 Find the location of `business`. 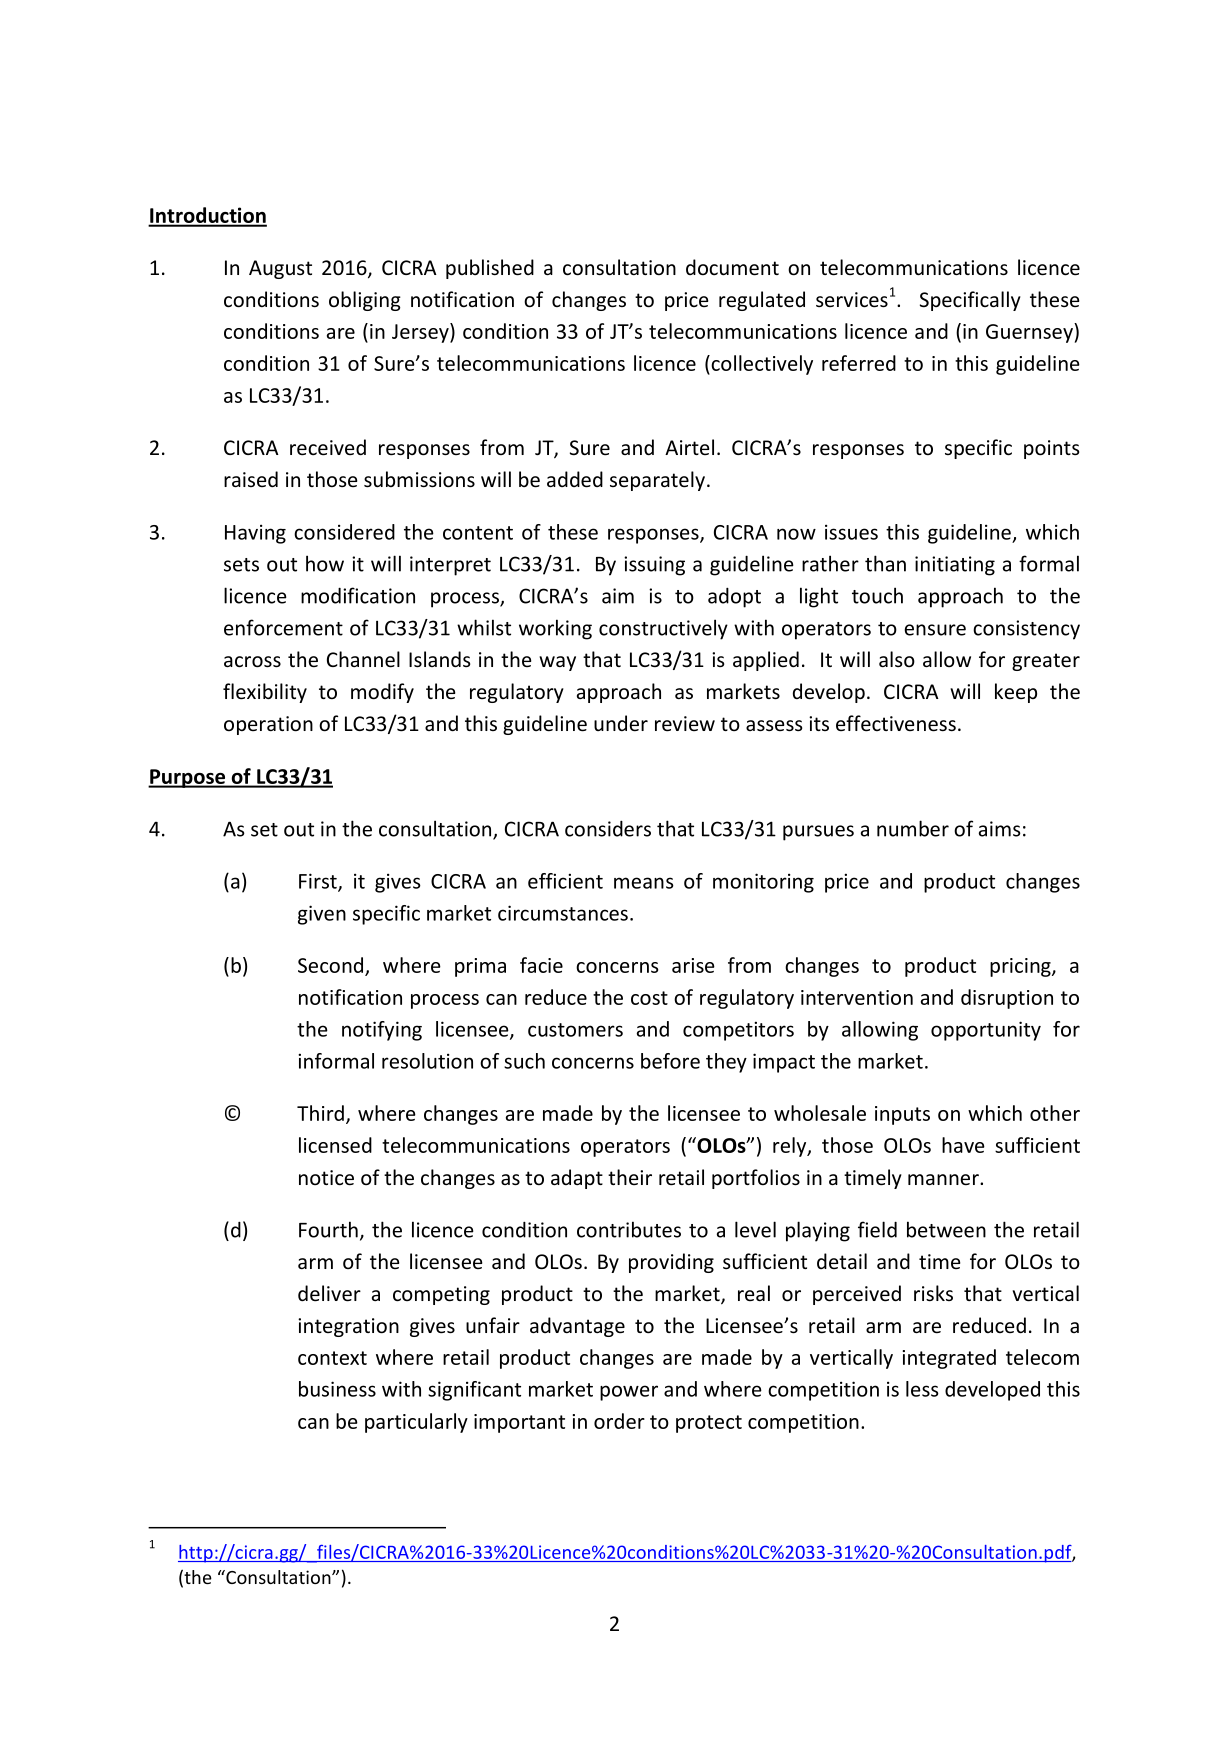

business is located at coordinates (337, 1389).
